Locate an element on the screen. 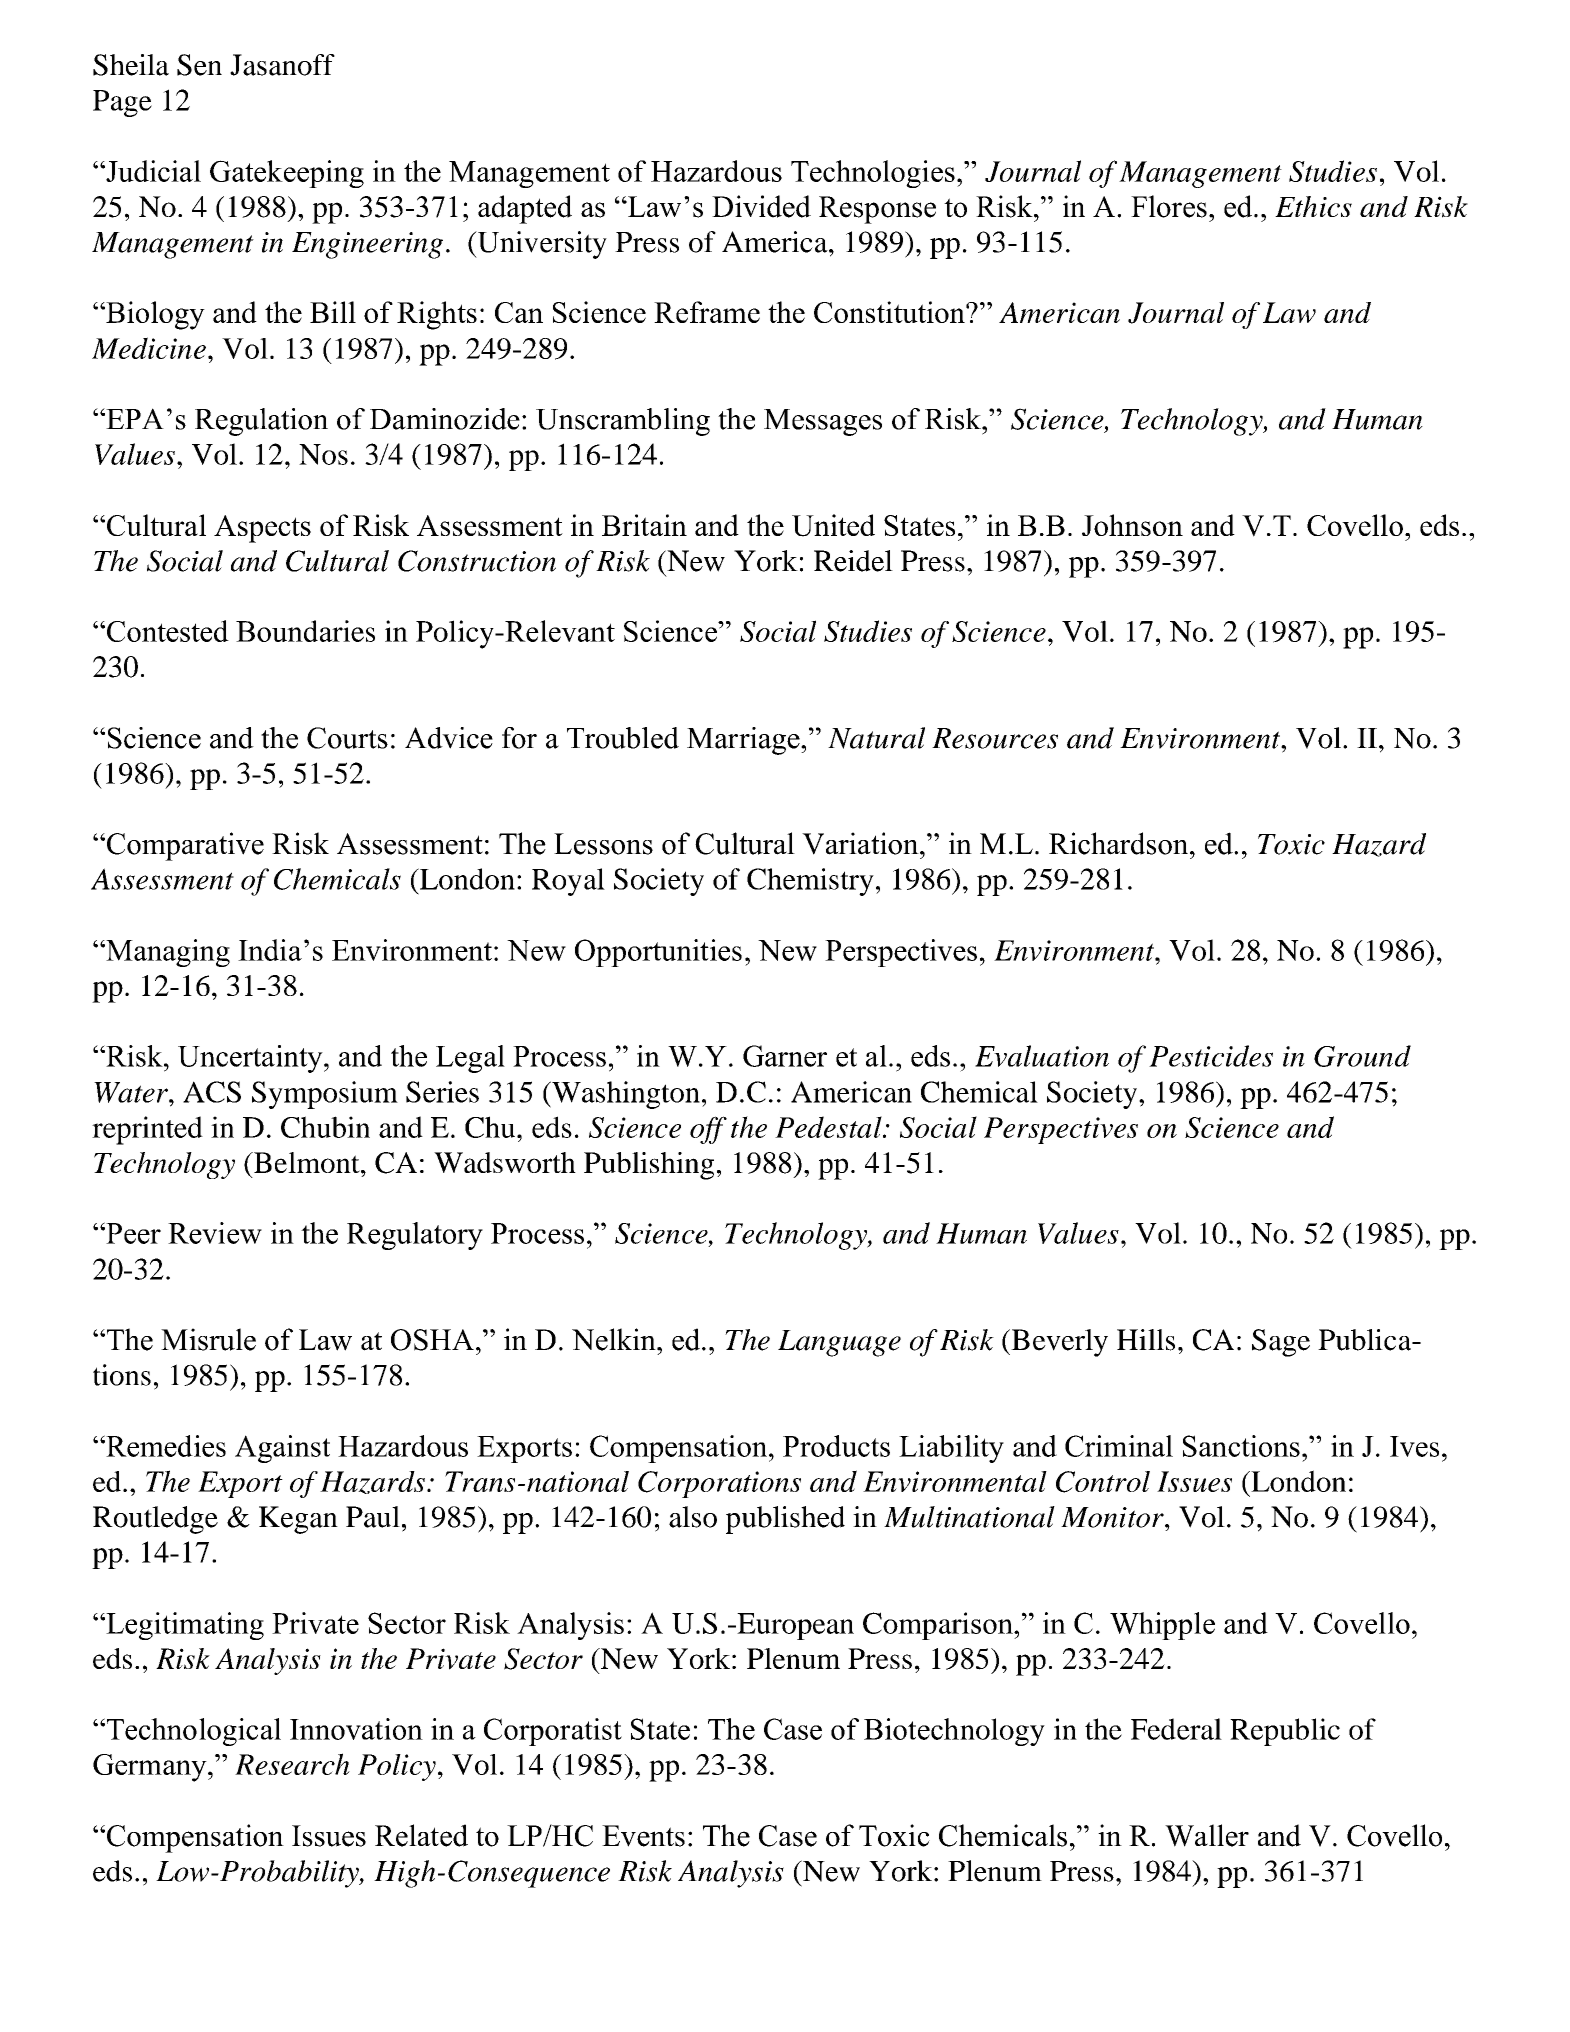 This screenshot has width=1570, height=2032. Events is located at coordinates (643, 1836).
